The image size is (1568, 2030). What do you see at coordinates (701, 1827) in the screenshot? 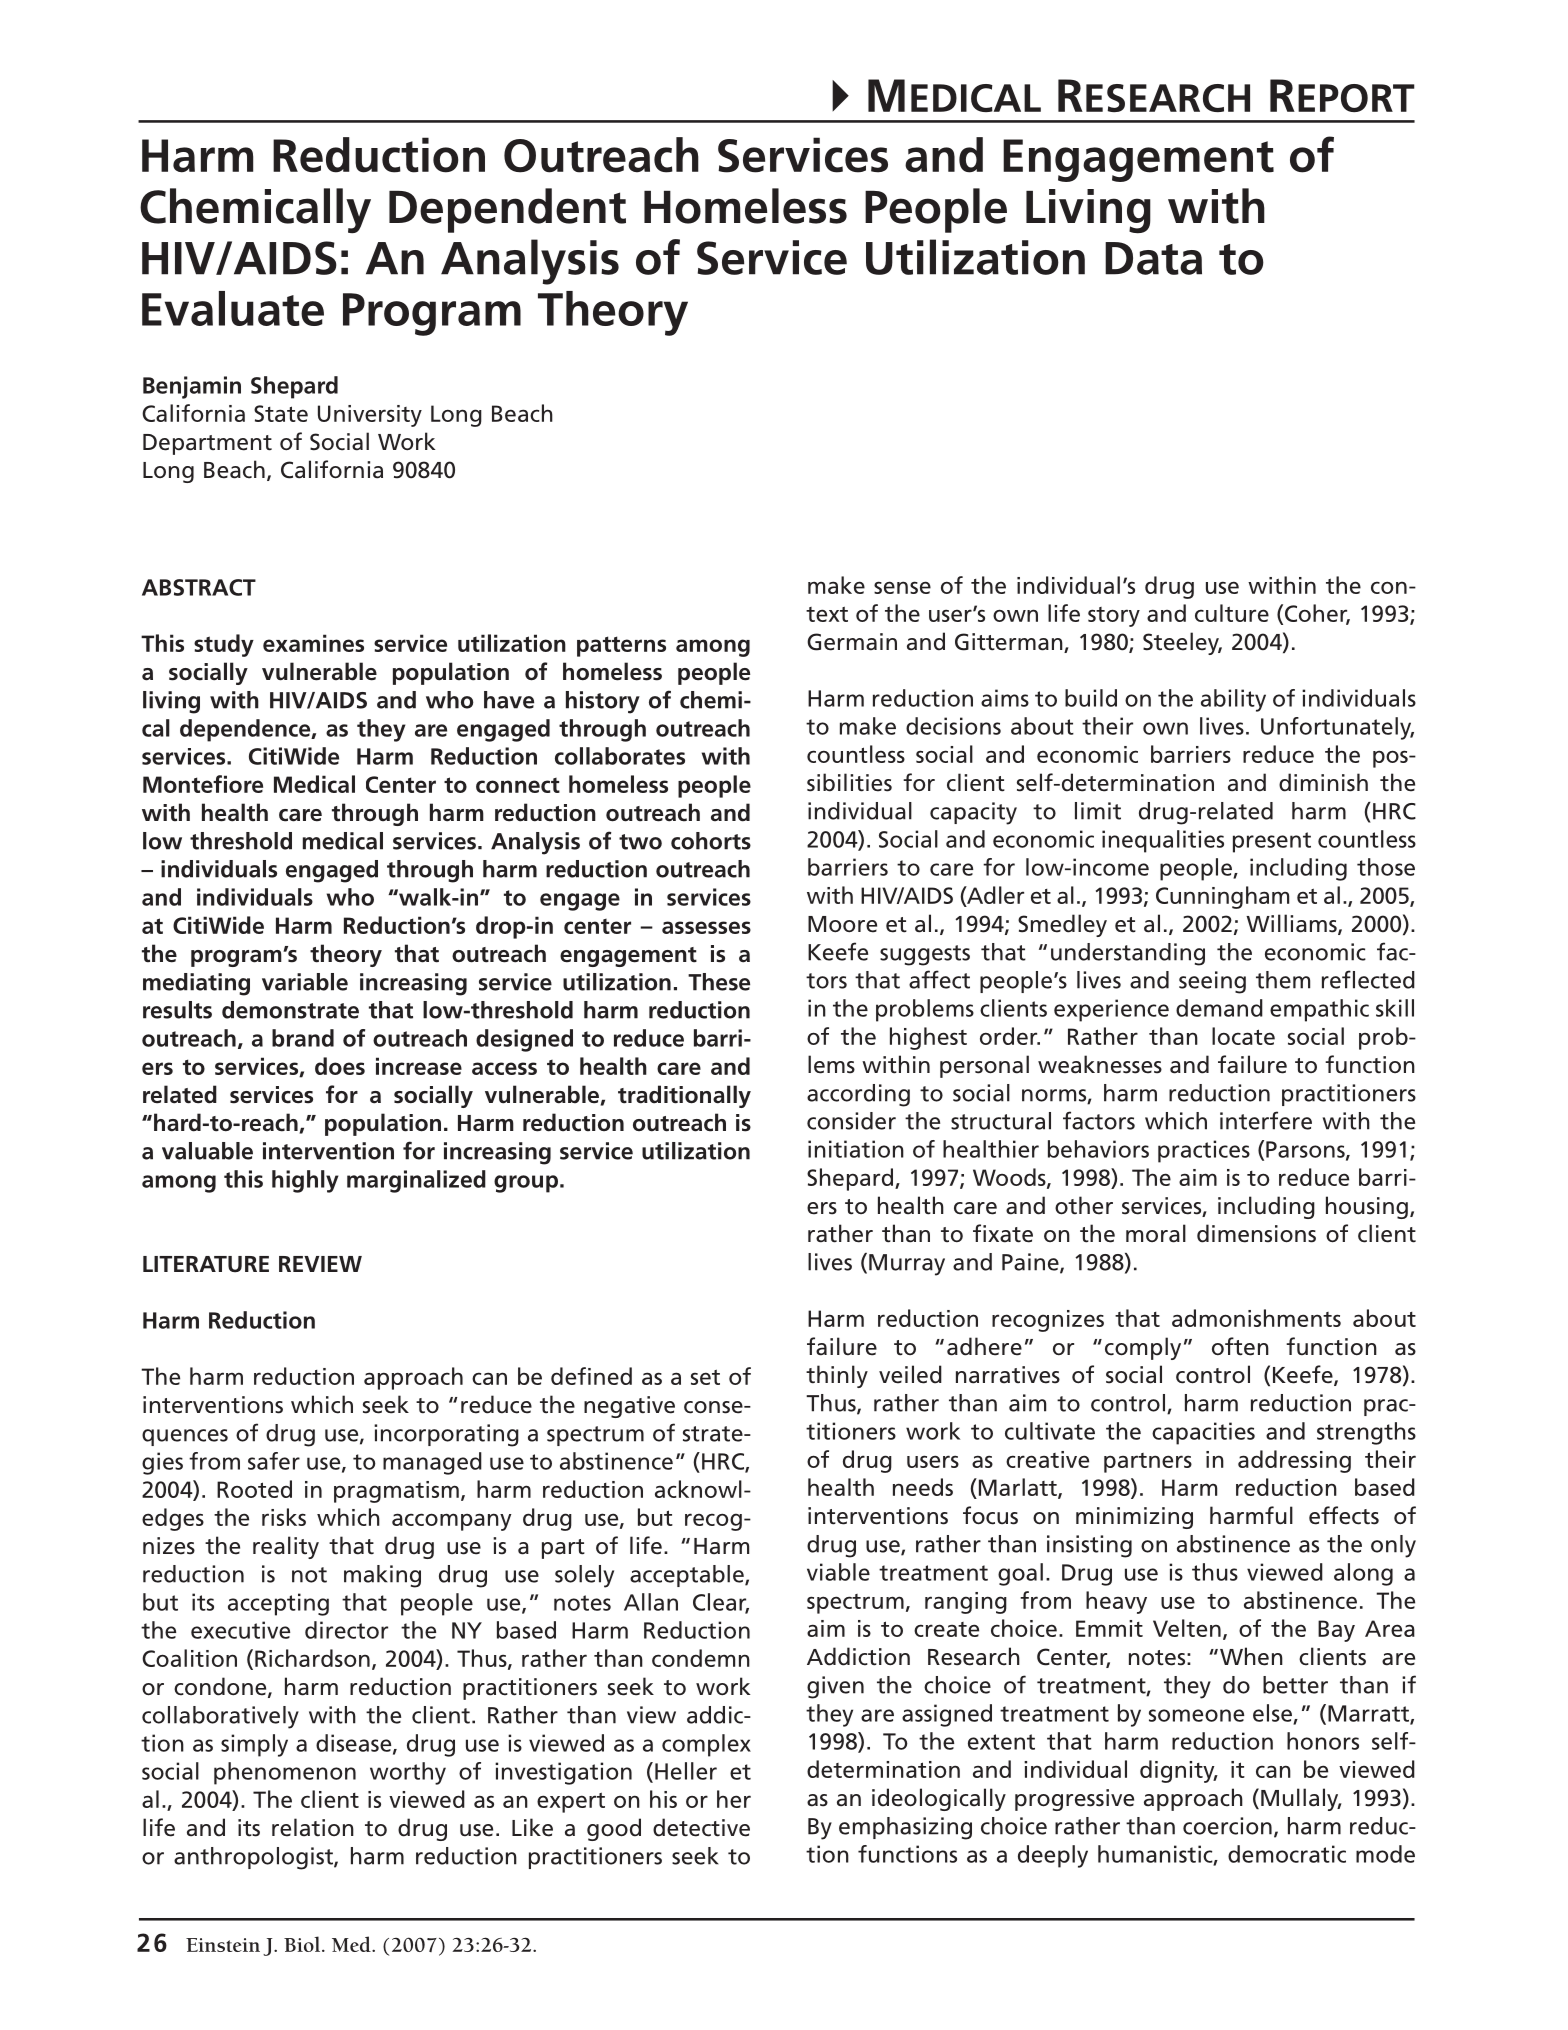
I see `detective` at bounding box center [701, 1827].
